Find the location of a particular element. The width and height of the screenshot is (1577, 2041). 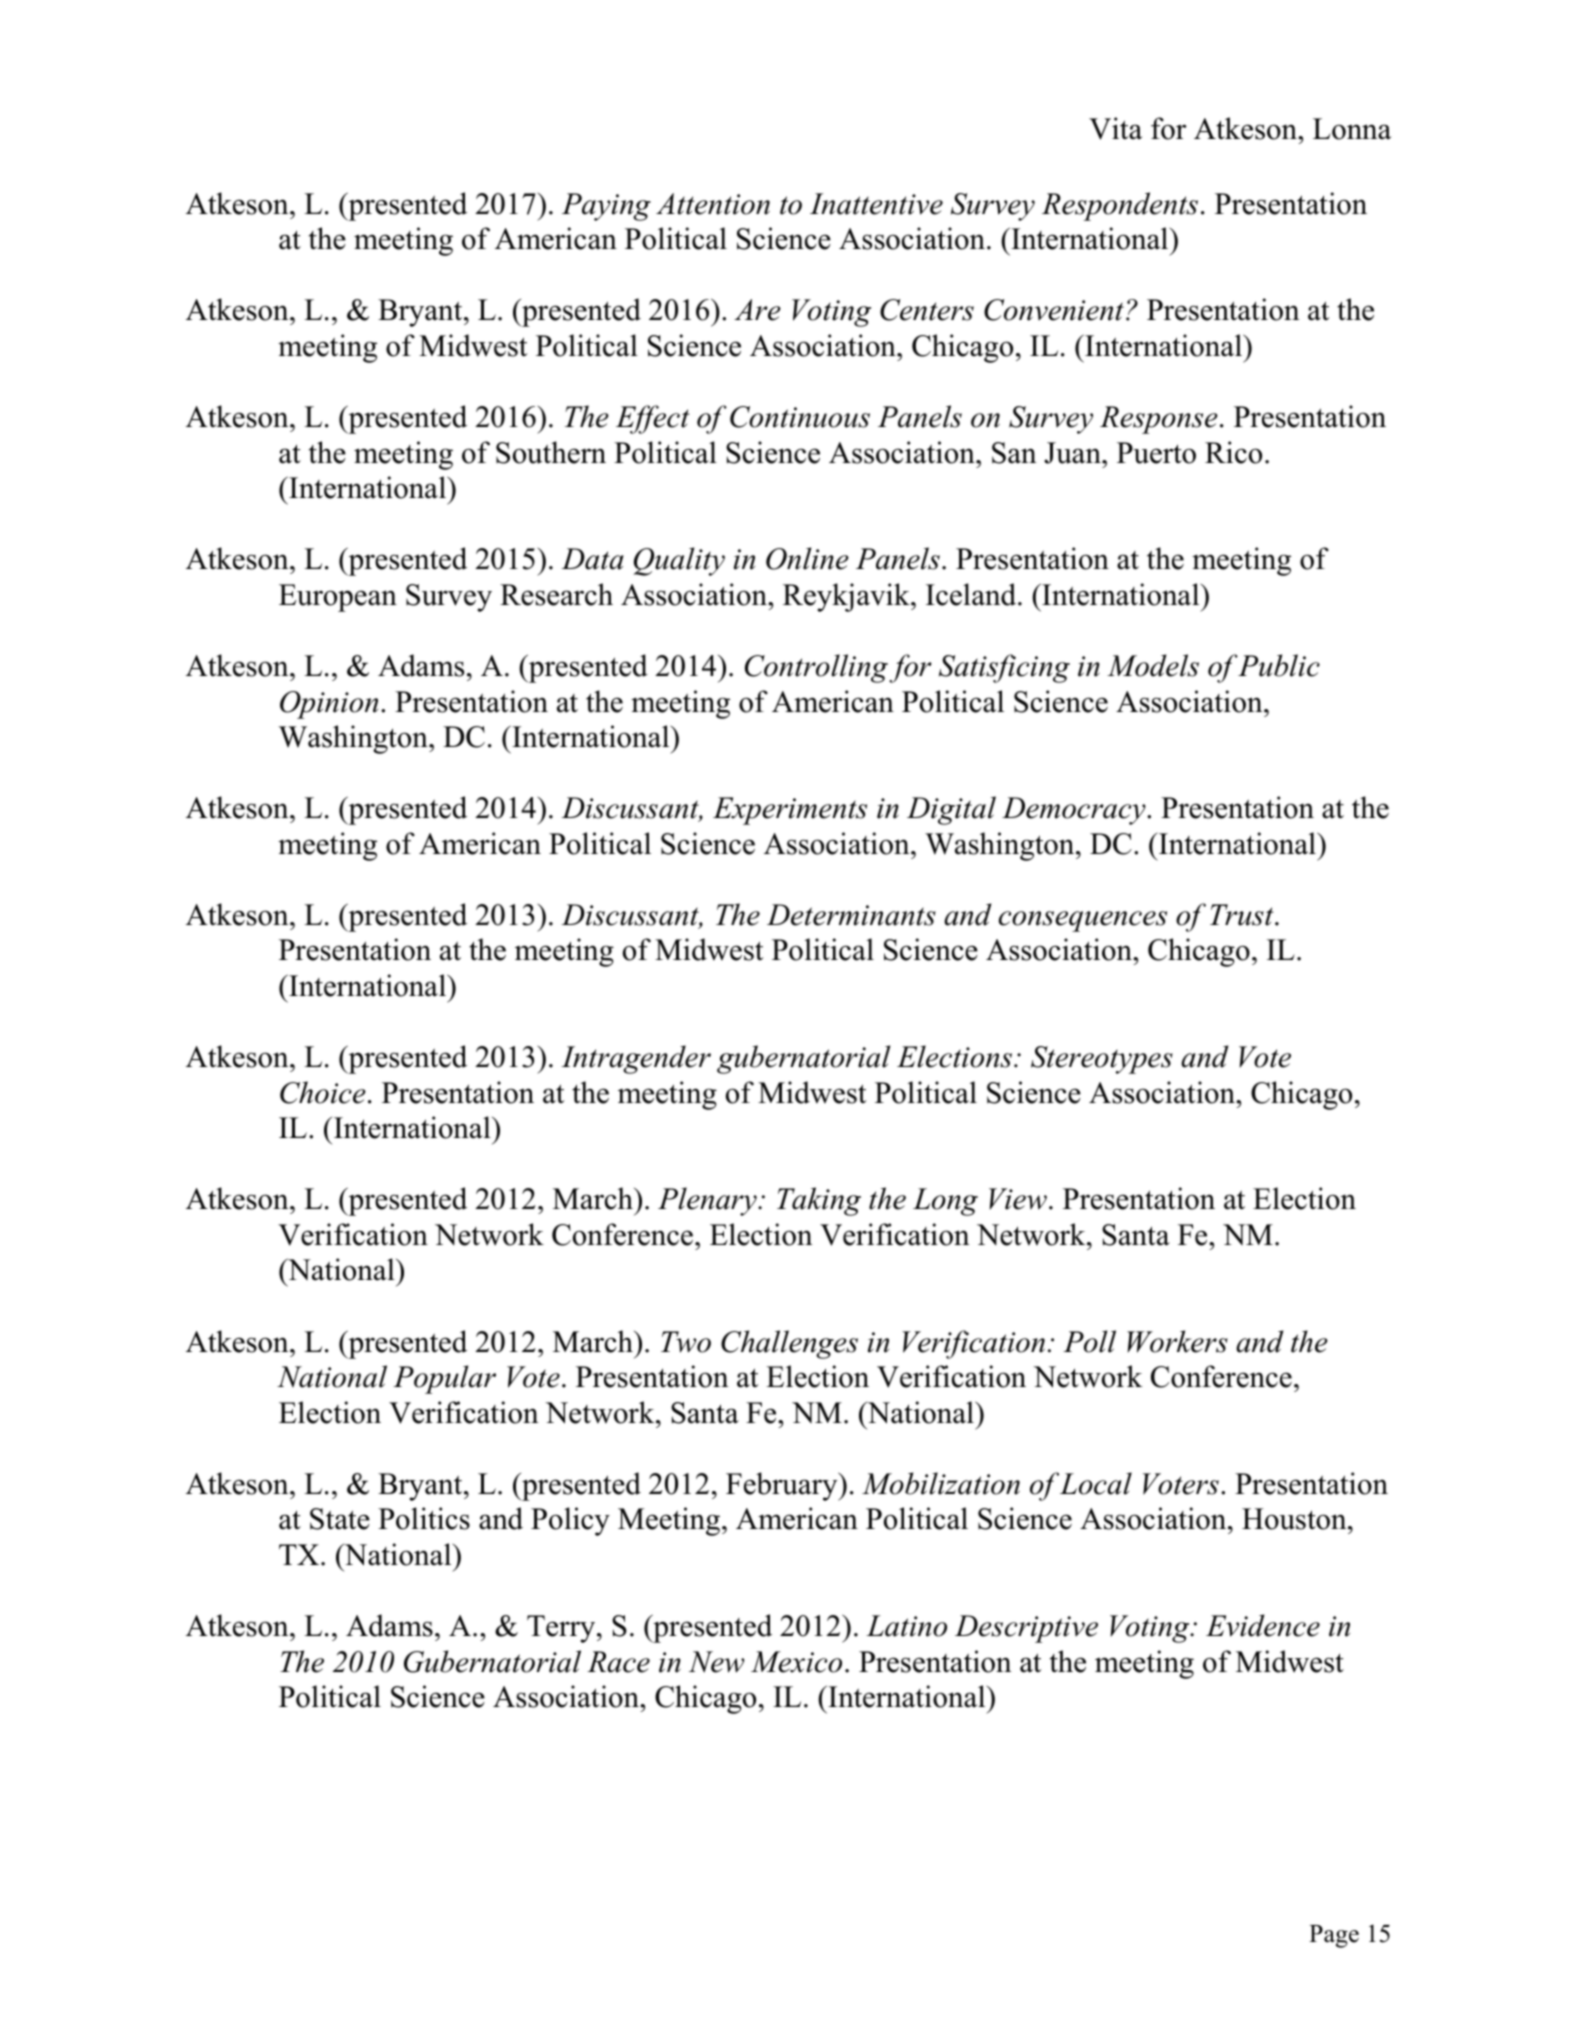

Paying is located at coordinates (606, 207).
